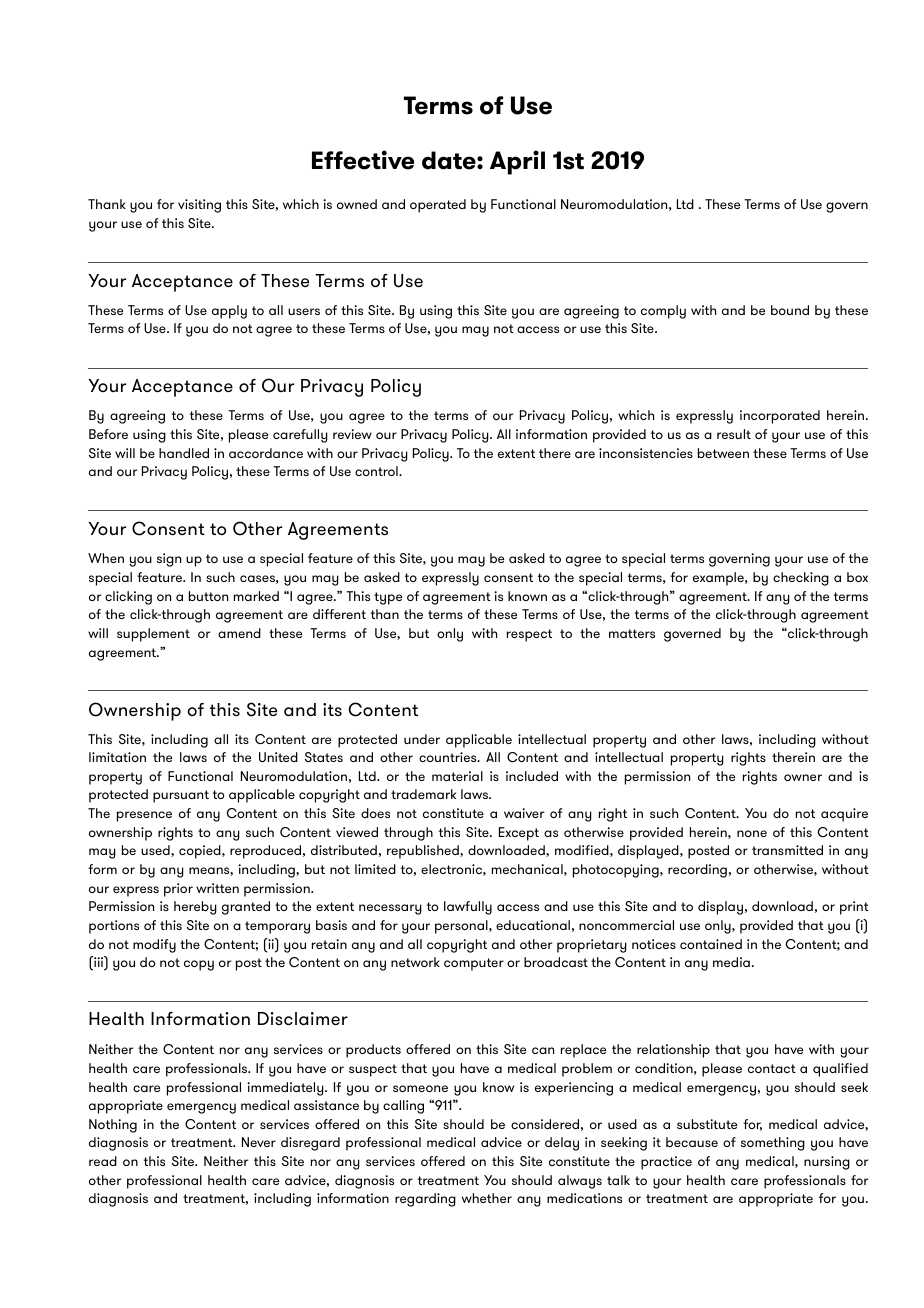 The width and height of the image is (924, 1308). I want to click on supplement, so click(153, 635).
